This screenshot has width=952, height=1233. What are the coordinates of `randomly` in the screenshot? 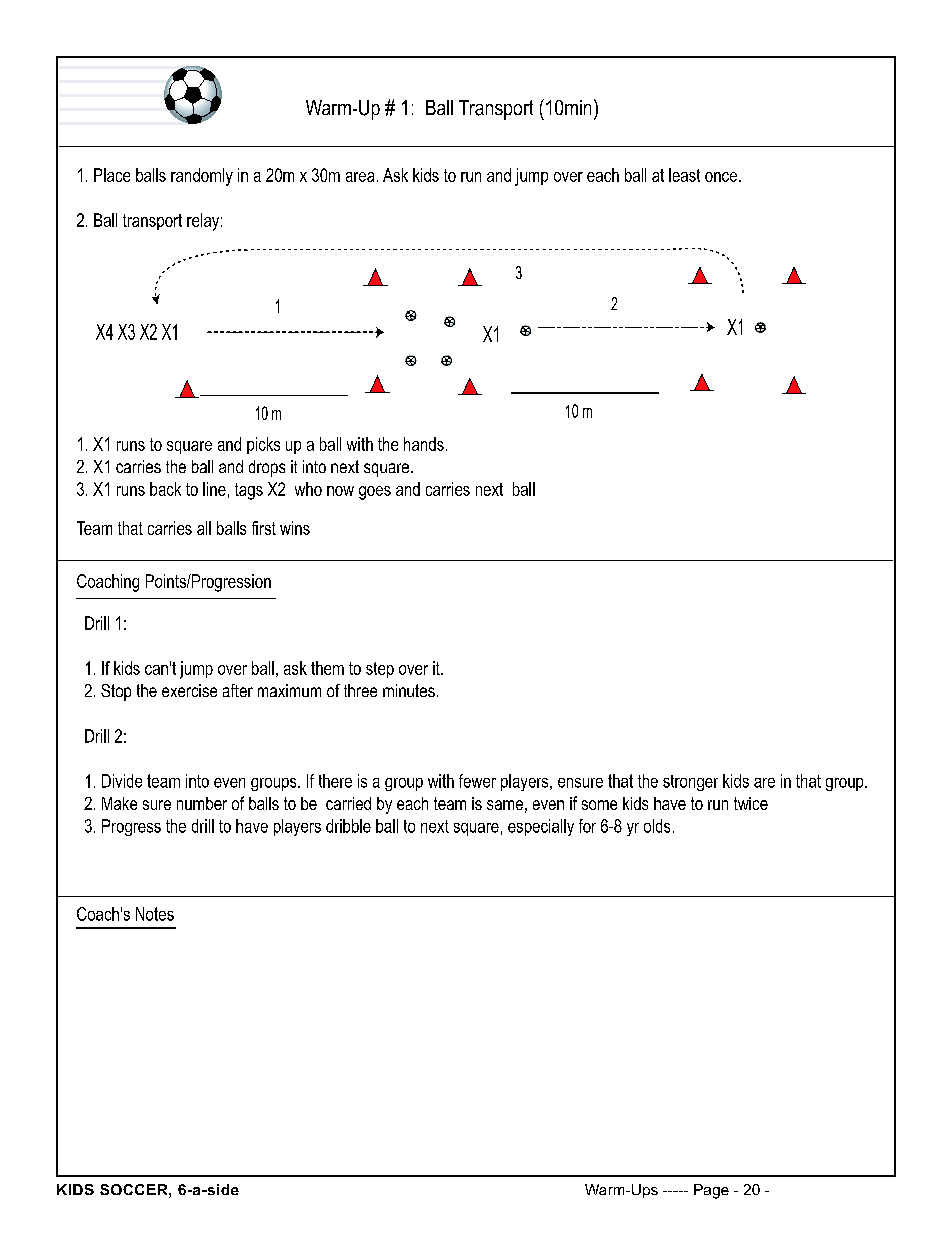 It's located at (202, 177).
